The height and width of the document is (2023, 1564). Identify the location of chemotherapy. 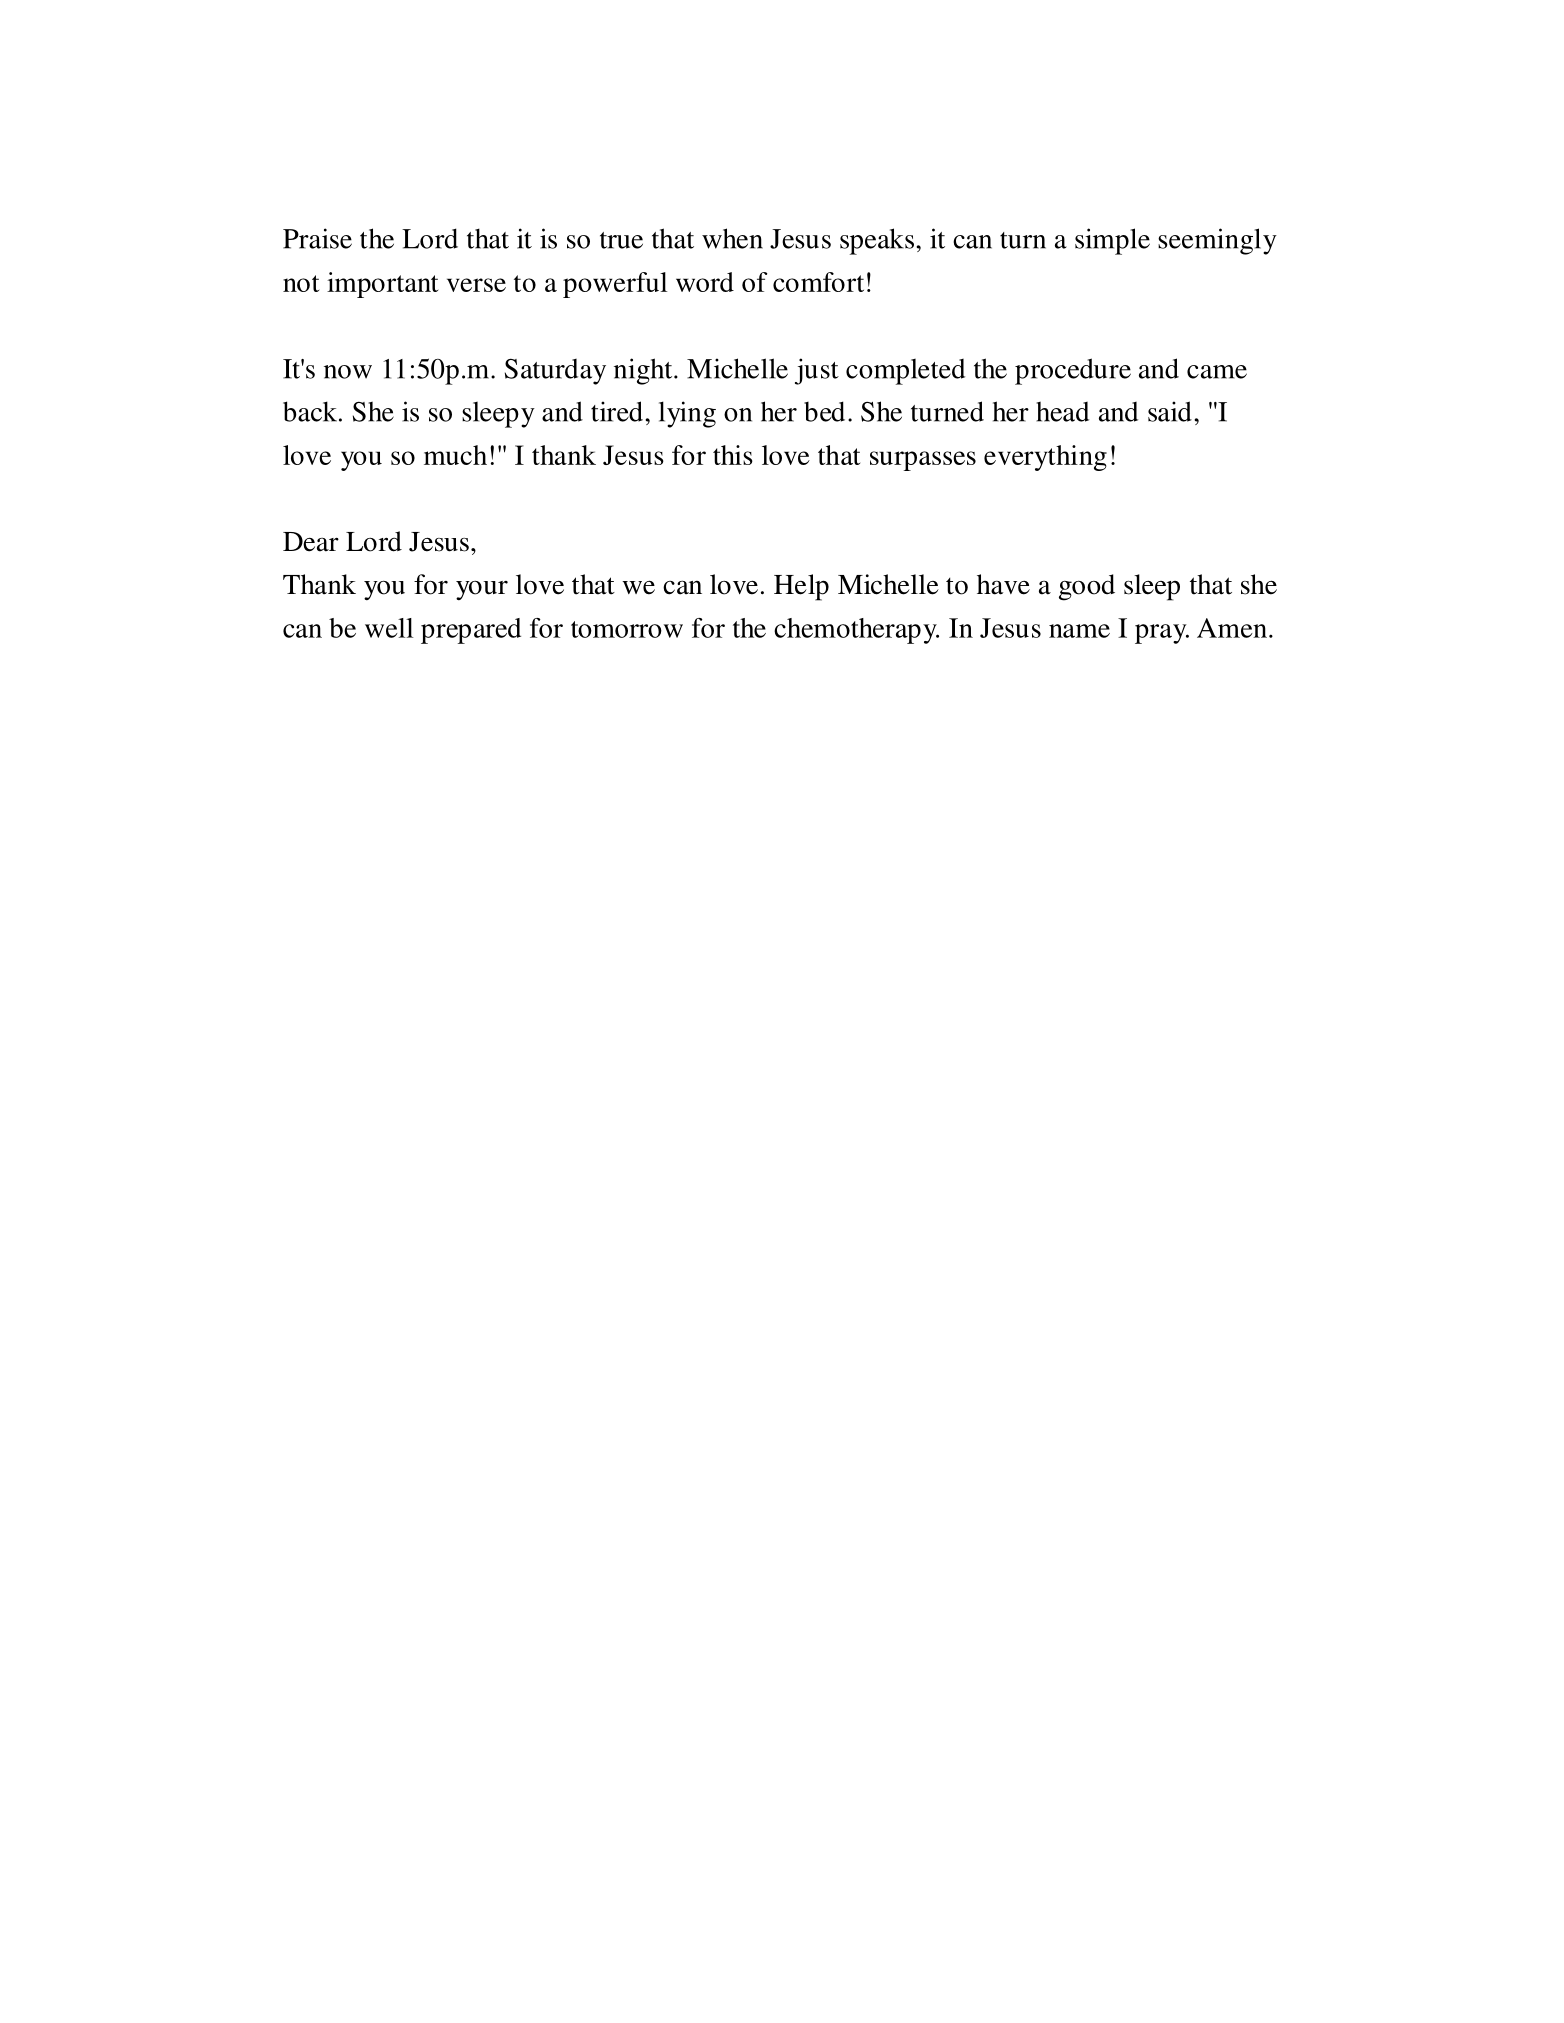
(856, 631).
